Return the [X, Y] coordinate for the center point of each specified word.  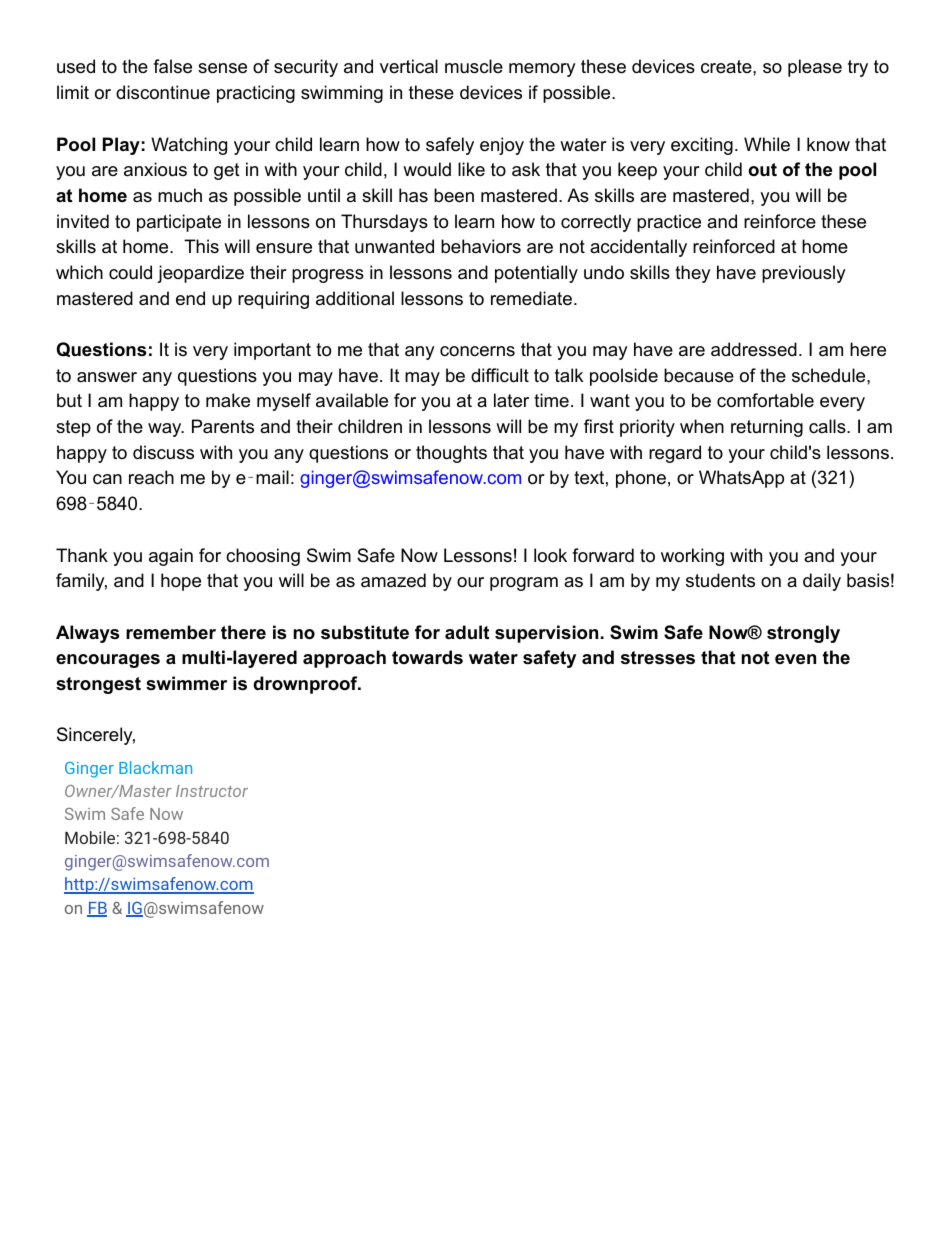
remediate [531, 298]
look [550, 555]
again [171, 557]
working [692, 557]
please [815, 68]
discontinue [163, 92]
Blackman [155, 767]
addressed [754, 349]
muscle [474, 66]
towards [427, 657]
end [190, 298]
